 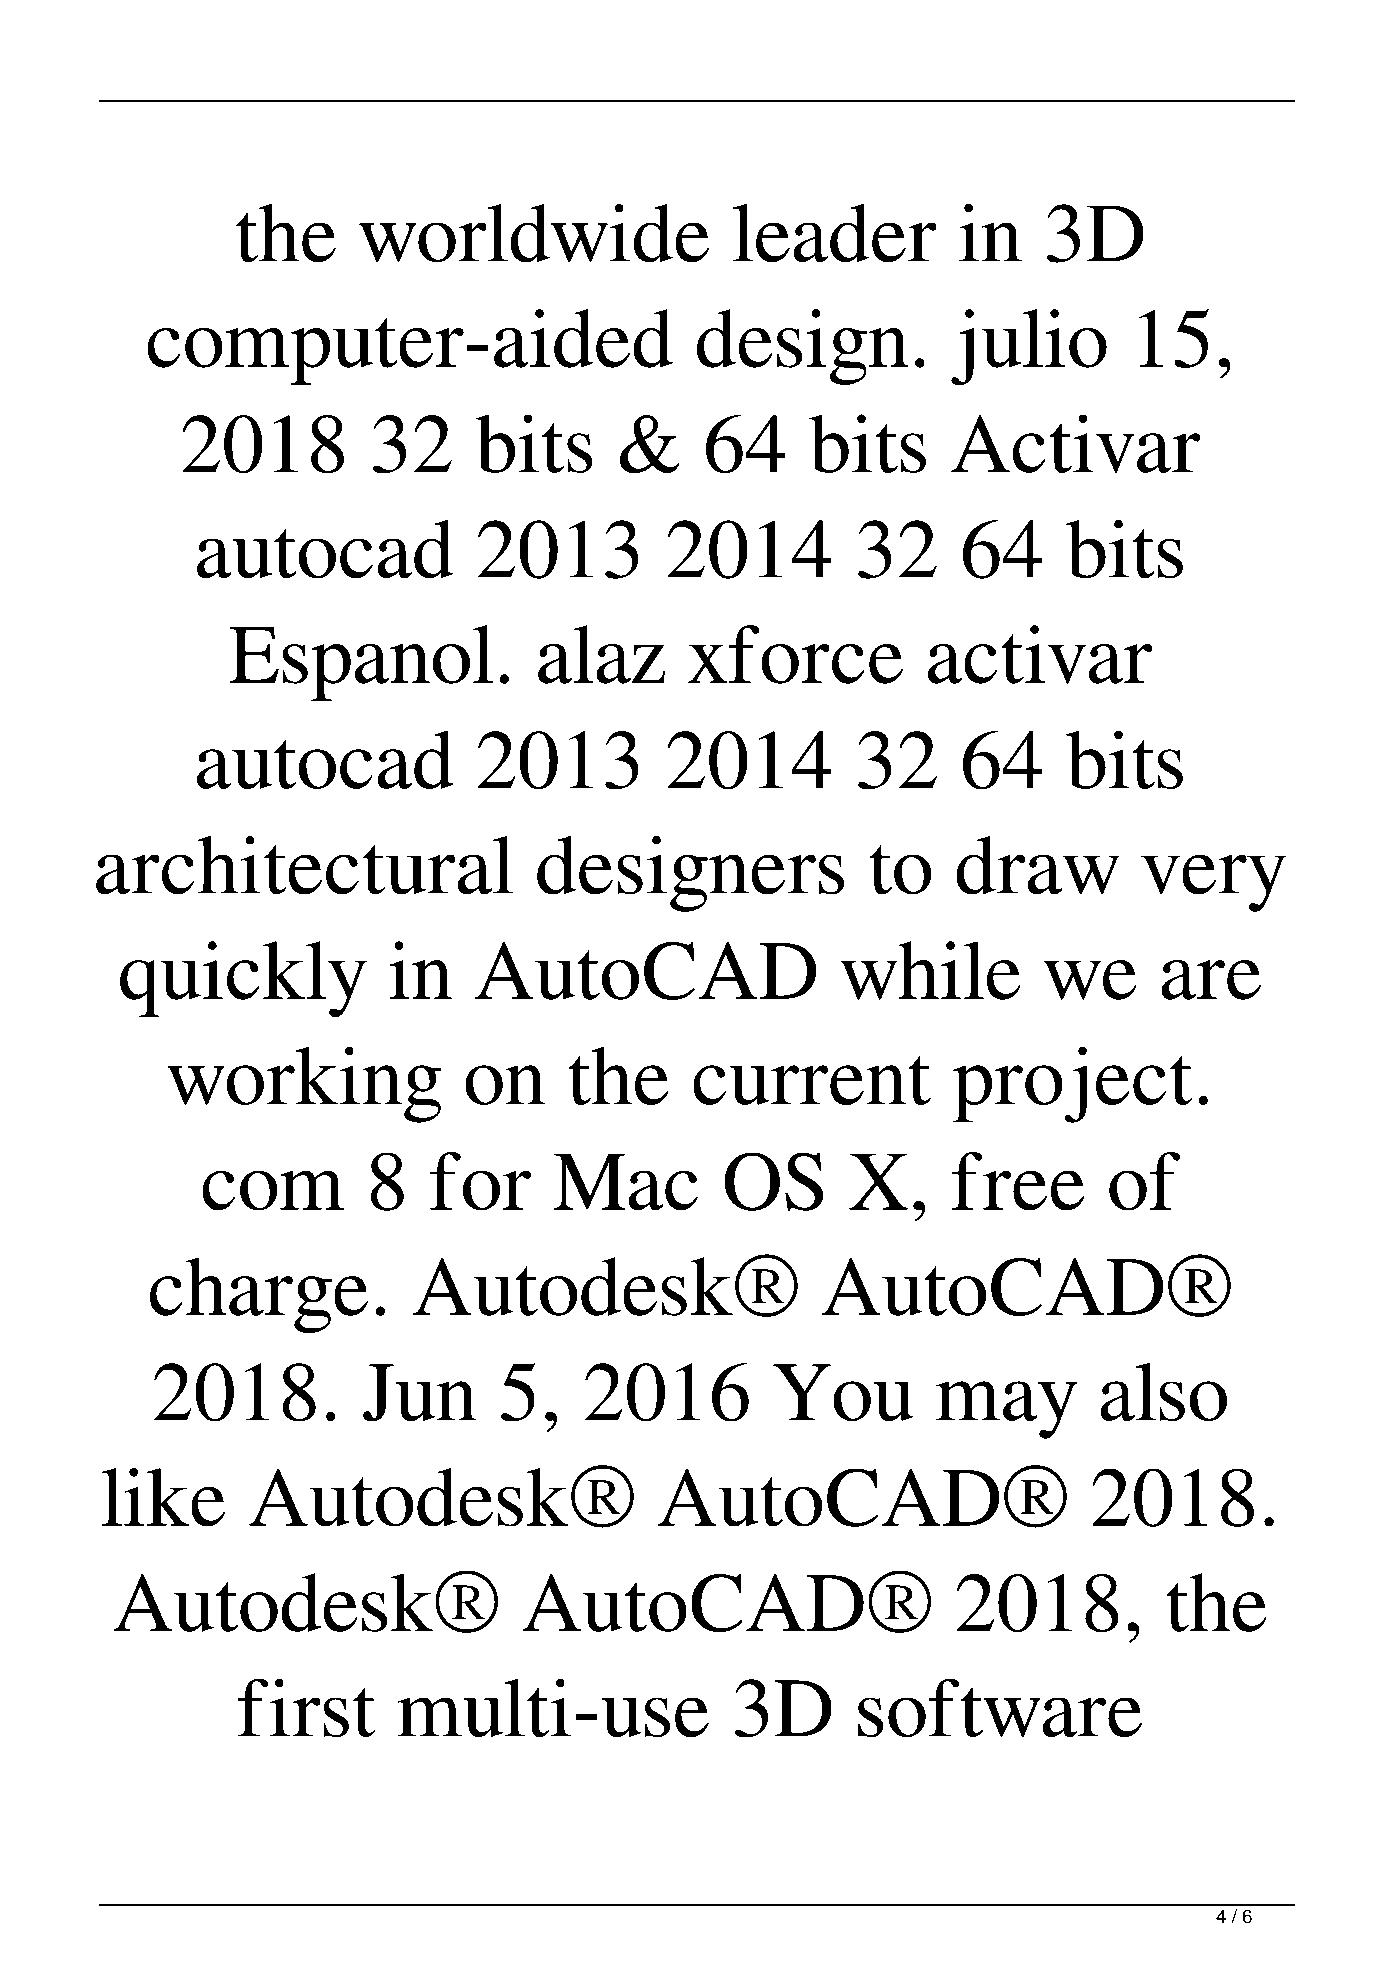 I want to click on while, so click(x=930, y=970).
